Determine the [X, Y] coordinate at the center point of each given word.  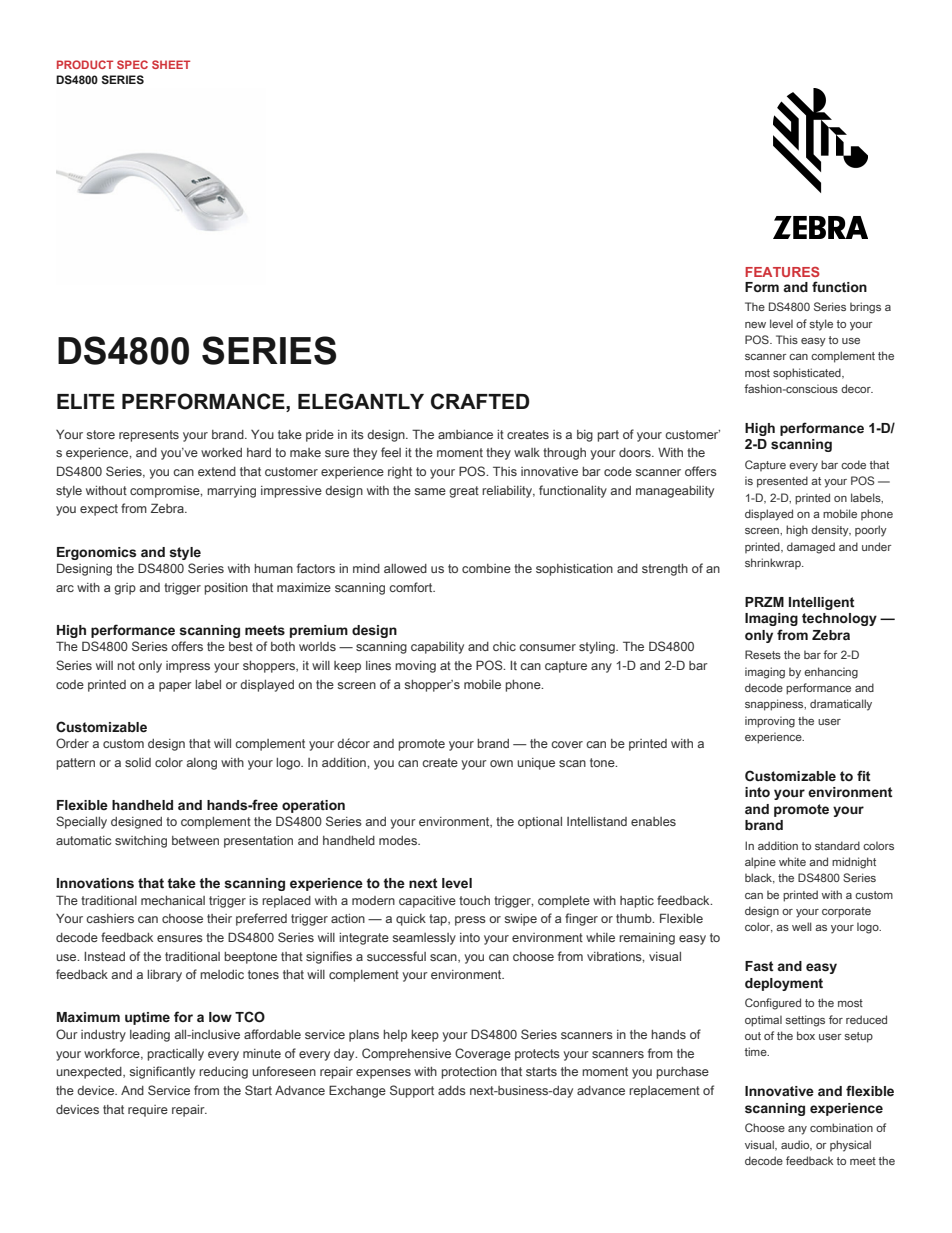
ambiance [465, 434]
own [501, 763]
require [148, 1111]
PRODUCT [85, 64]
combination [841, 1127]
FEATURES [782, 272]
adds [452, 1090]
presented [782, 482]
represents [149, 436]
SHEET [171, 64]
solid [138, 762]
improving [770, 722]
